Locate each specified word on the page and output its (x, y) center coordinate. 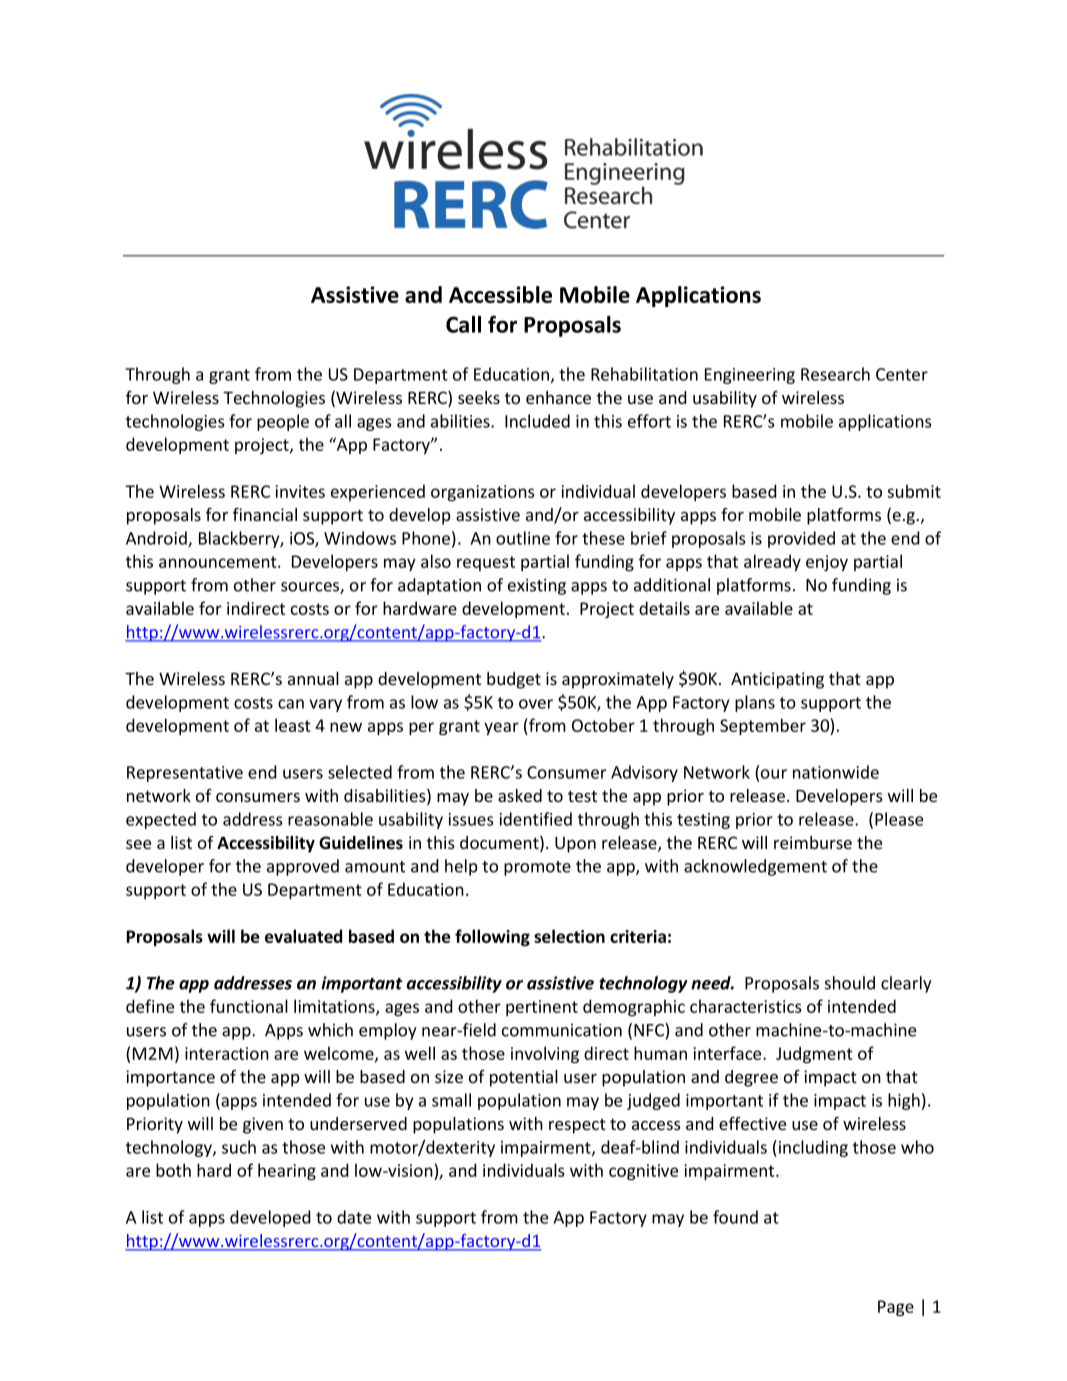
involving (545, 1054)
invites (300, 491)
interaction (227, 1053)
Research (835, 374)
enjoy (827, 563)
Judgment (814, 1054)
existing (537, 587)
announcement (219, 562)
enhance (558, 397)
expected (161, 820)
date (354, 1217)
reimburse (813, 842)
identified (536, 819)
